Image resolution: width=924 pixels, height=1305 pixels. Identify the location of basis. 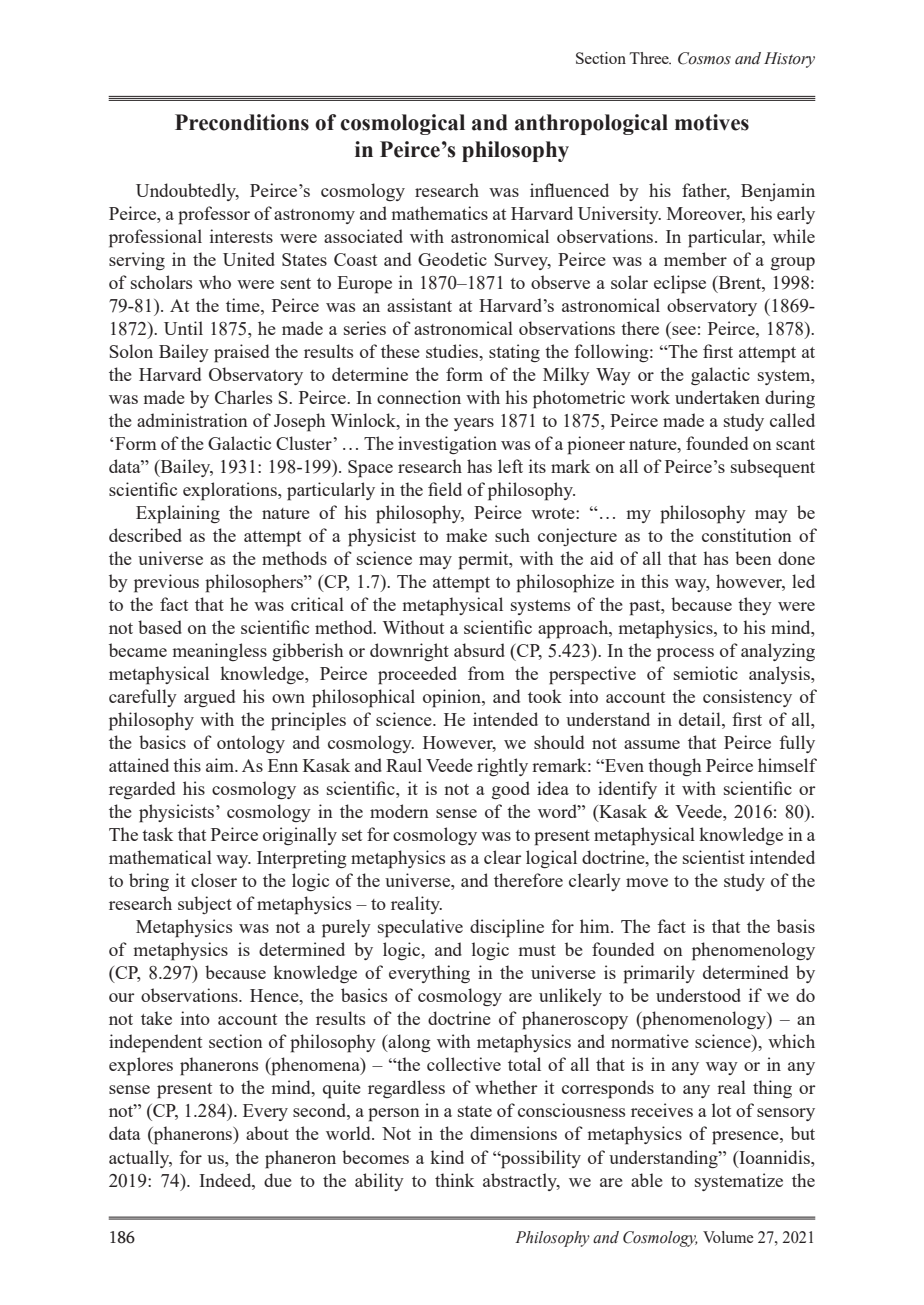
(796, 926).
